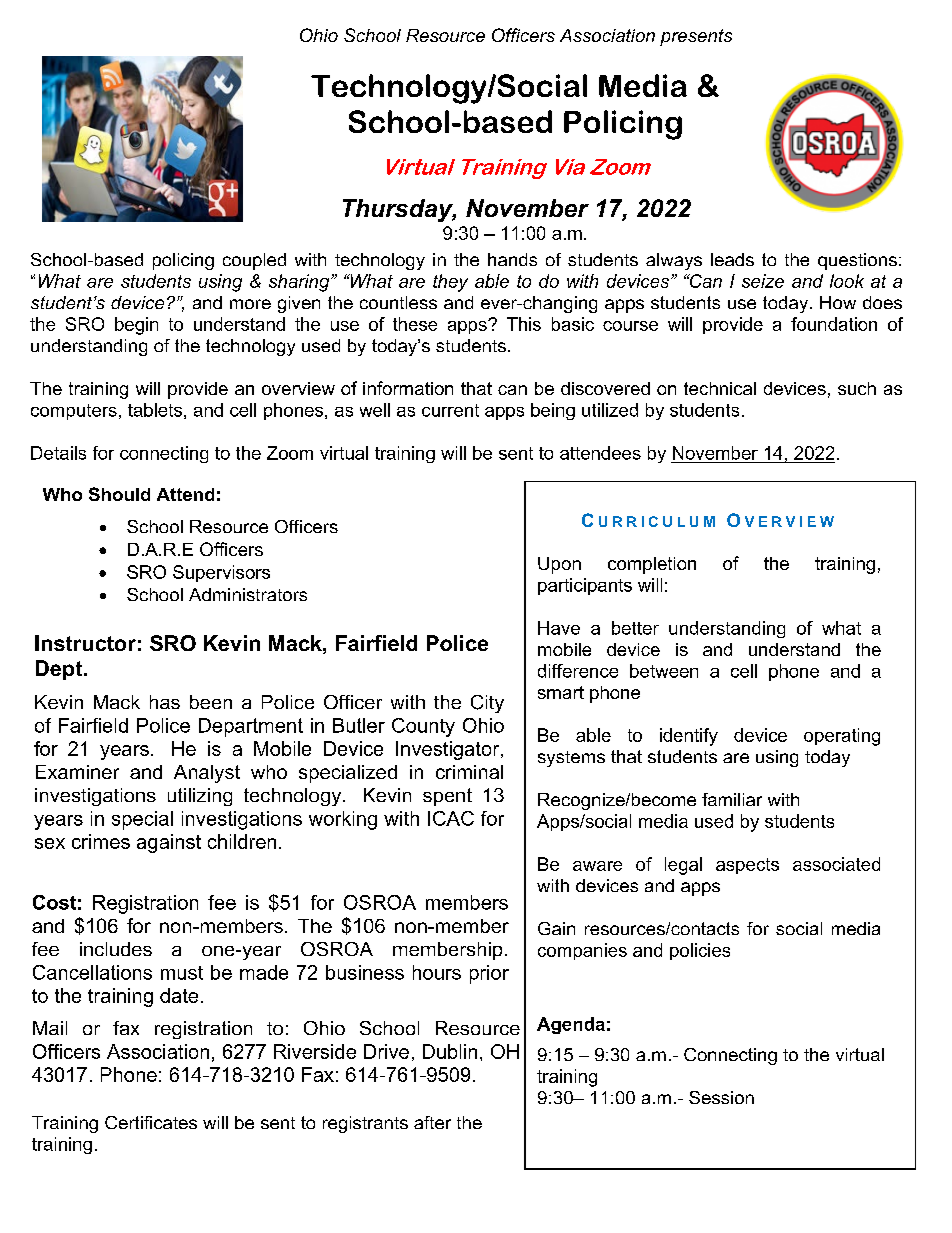 Image resolution: width=952 pixels, height=1233 pixels. What do you see at coordinates (747, 866) in the screenshot?
I see `aspects` at bounding box center [747, 866].
